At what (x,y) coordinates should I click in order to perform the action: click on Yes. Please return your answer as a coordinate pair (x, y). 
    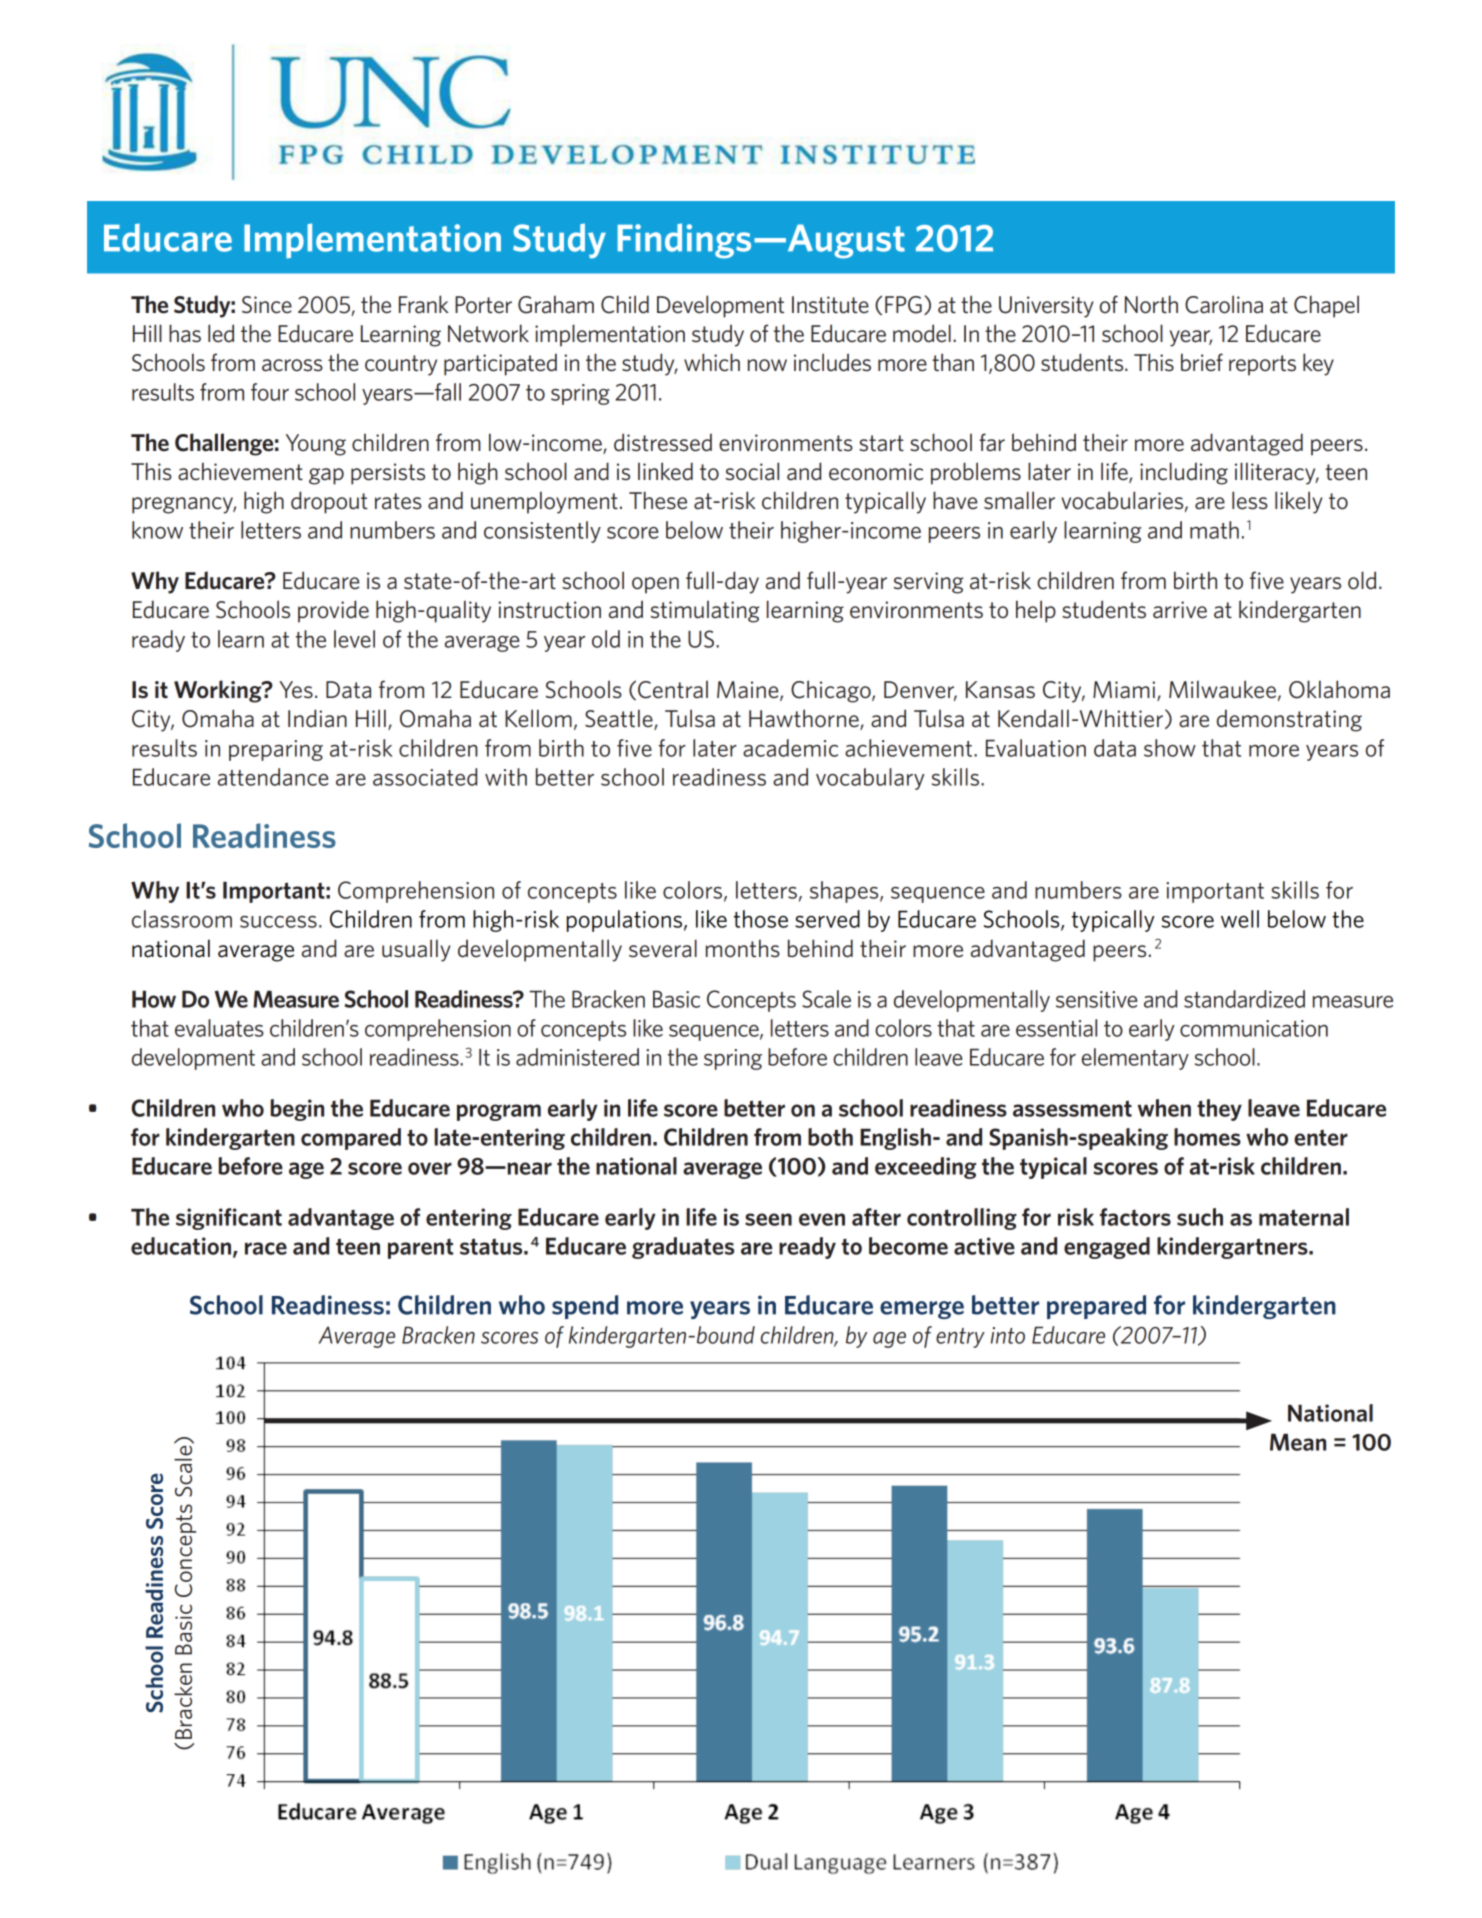
    Looking at the image, I should click on (296, 690).
